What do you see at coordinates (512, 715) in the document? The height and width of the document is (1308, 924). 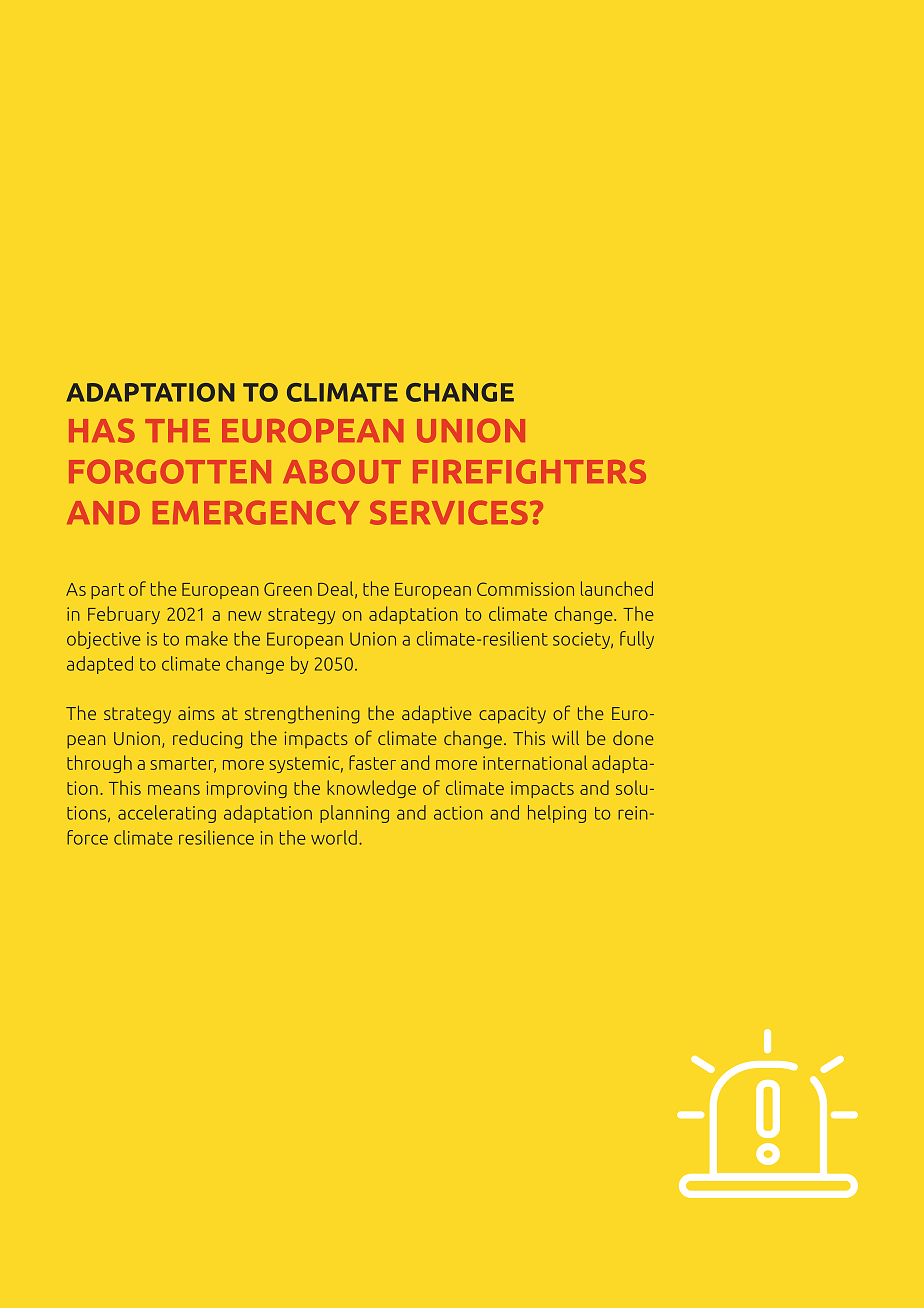 I see `capacity` at bounding box center [512, 715].
